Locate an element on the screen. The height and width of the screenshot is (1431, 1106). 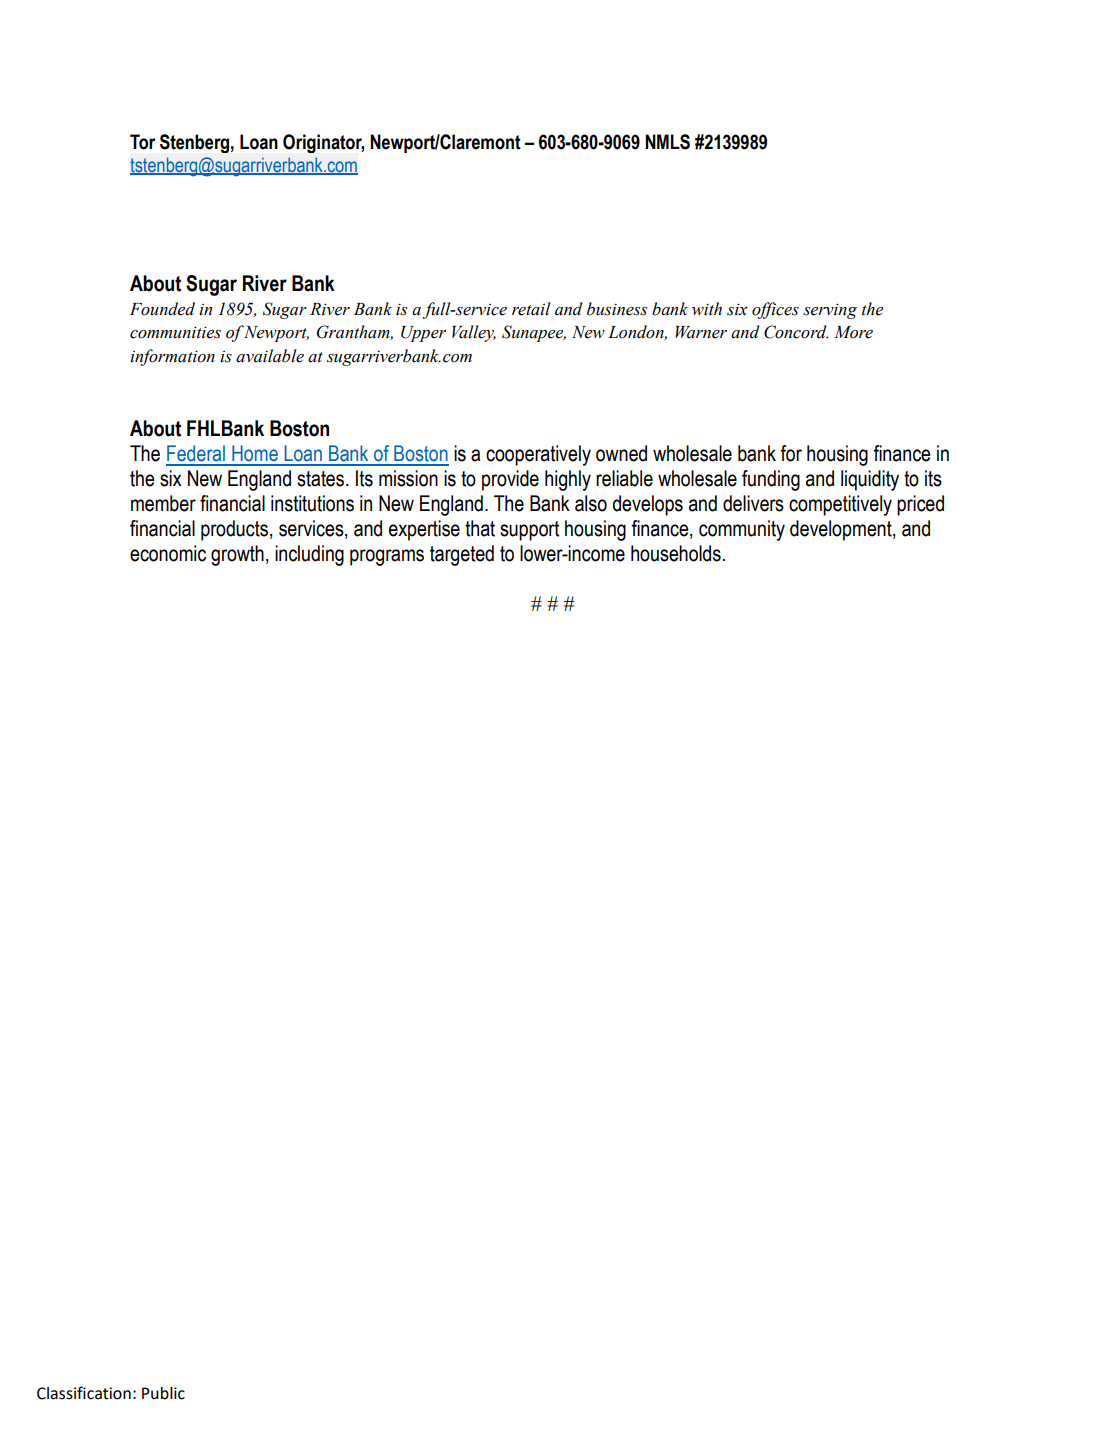
Classification is located at coordinates (84, 1393).
